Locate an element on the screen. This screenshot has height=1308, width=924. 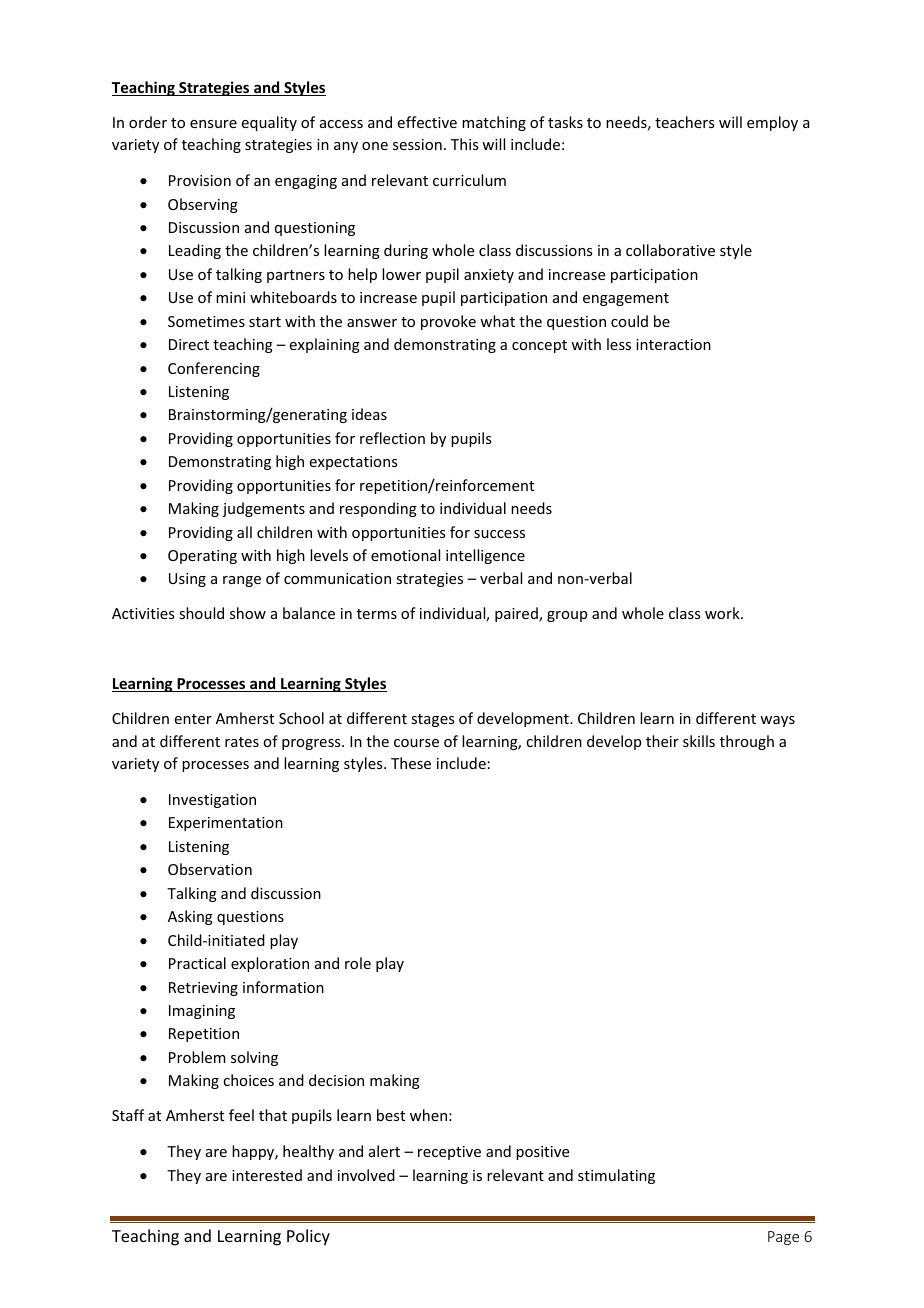
Observation is located at coordinates (210, 869).
